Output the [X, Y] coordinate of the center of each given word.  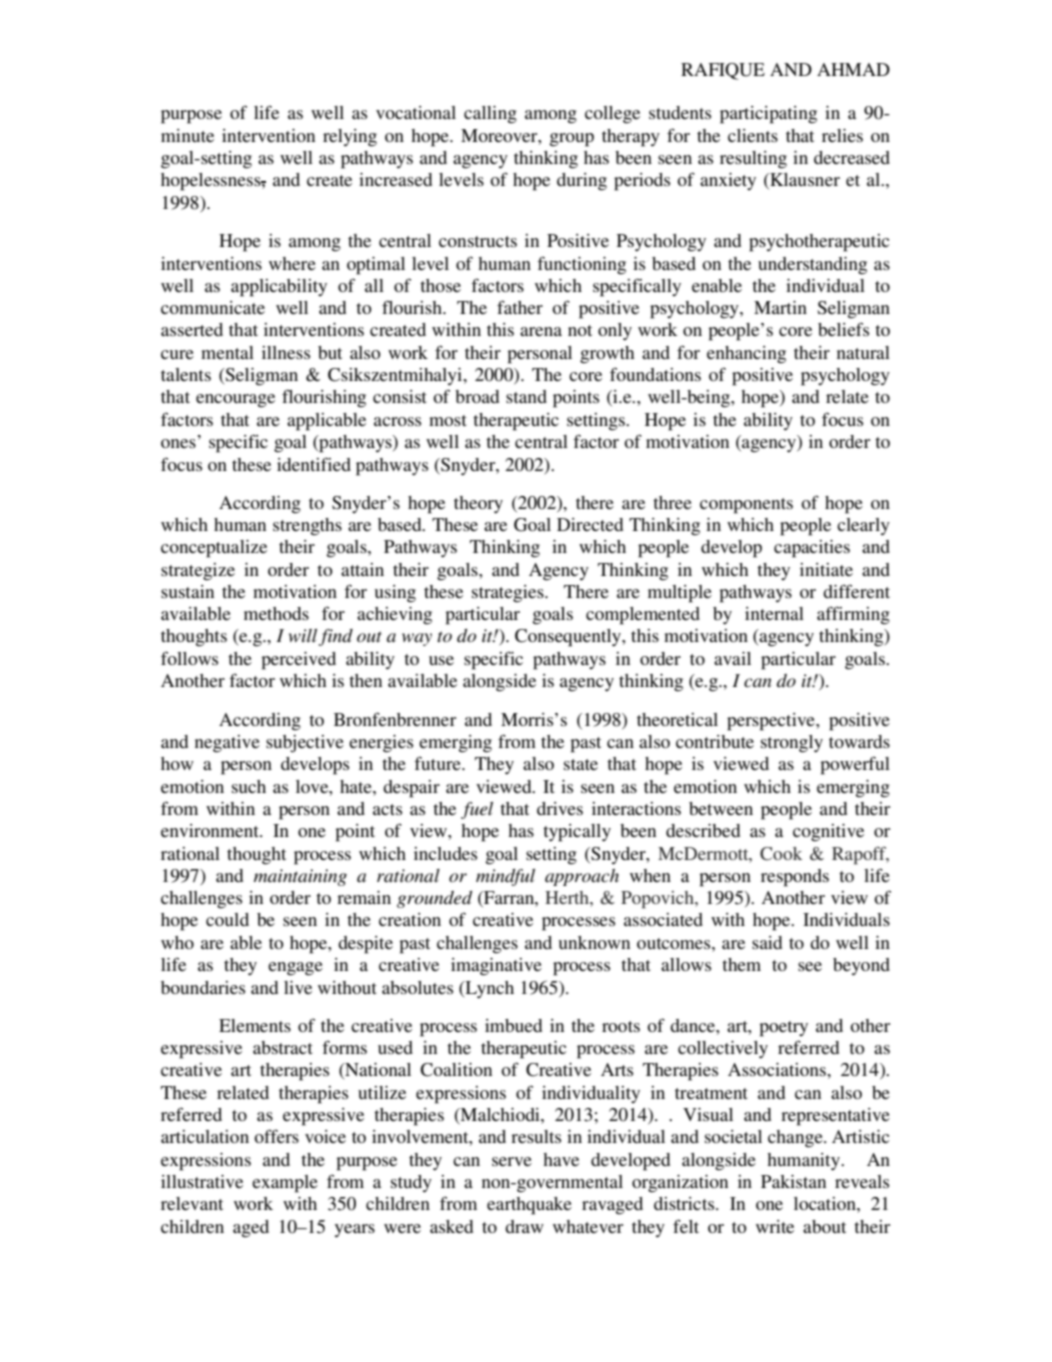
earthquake [529, 1206]
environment [211, 830]
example [285, 1184]
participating [768, 115]
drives [560, 808]
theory [478, 504]
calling [490, 115]
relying [350, 138]
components [746, 506]
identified [314, 464]
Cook [781, 854]
